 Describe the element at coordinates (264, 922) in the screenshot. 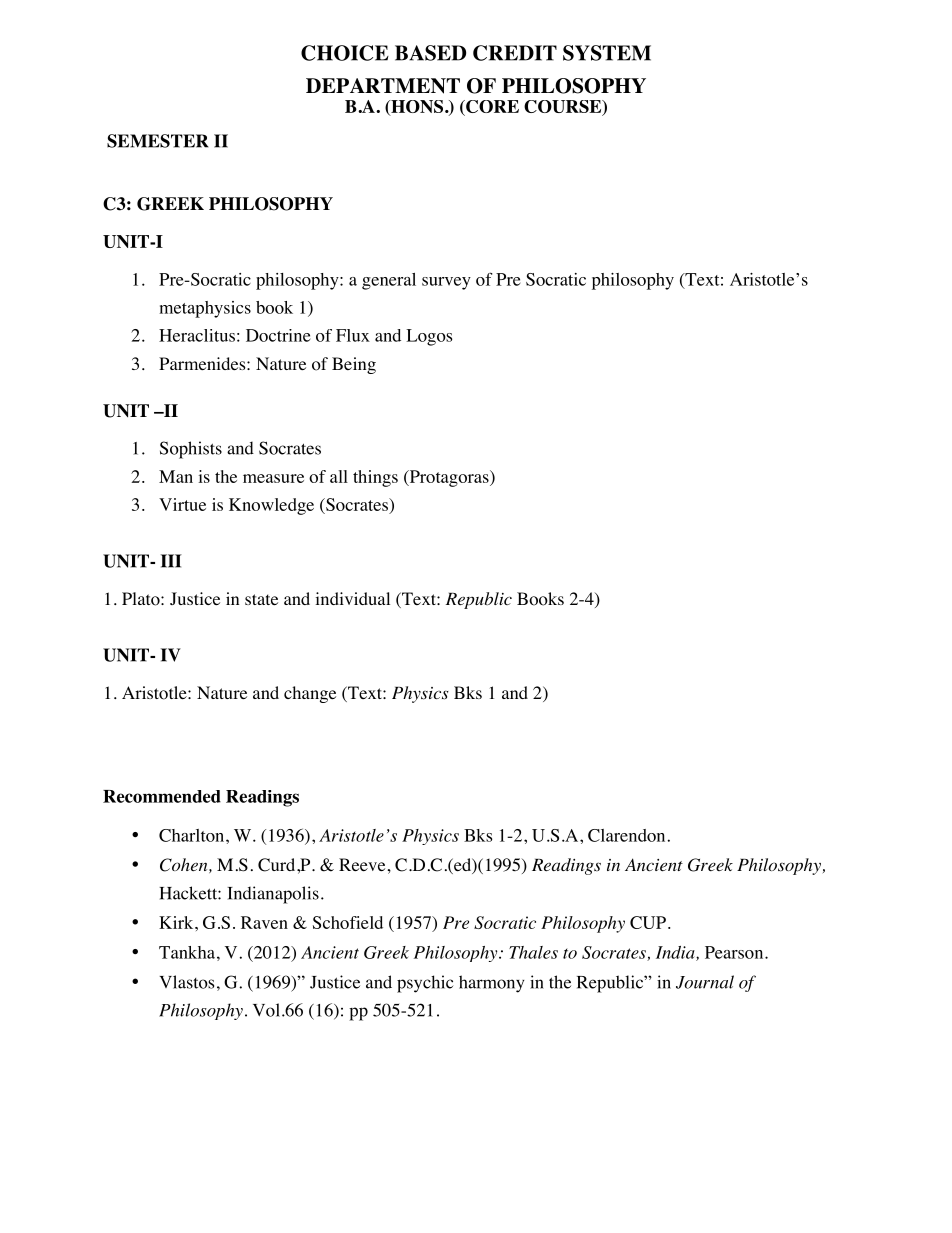

I see `Raven` at that location.
